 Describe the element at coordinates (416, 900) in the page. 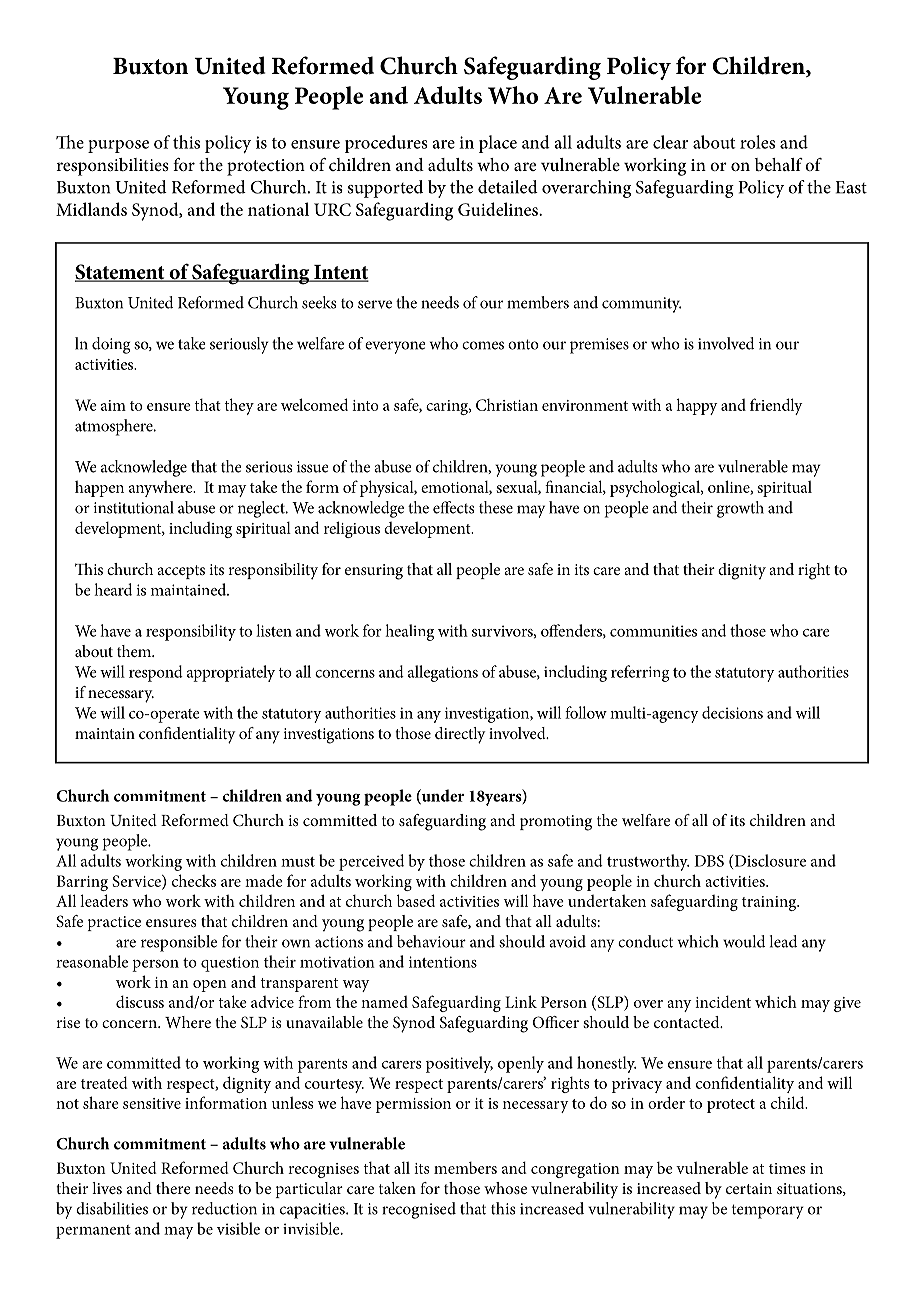

I see `based` at that location.
